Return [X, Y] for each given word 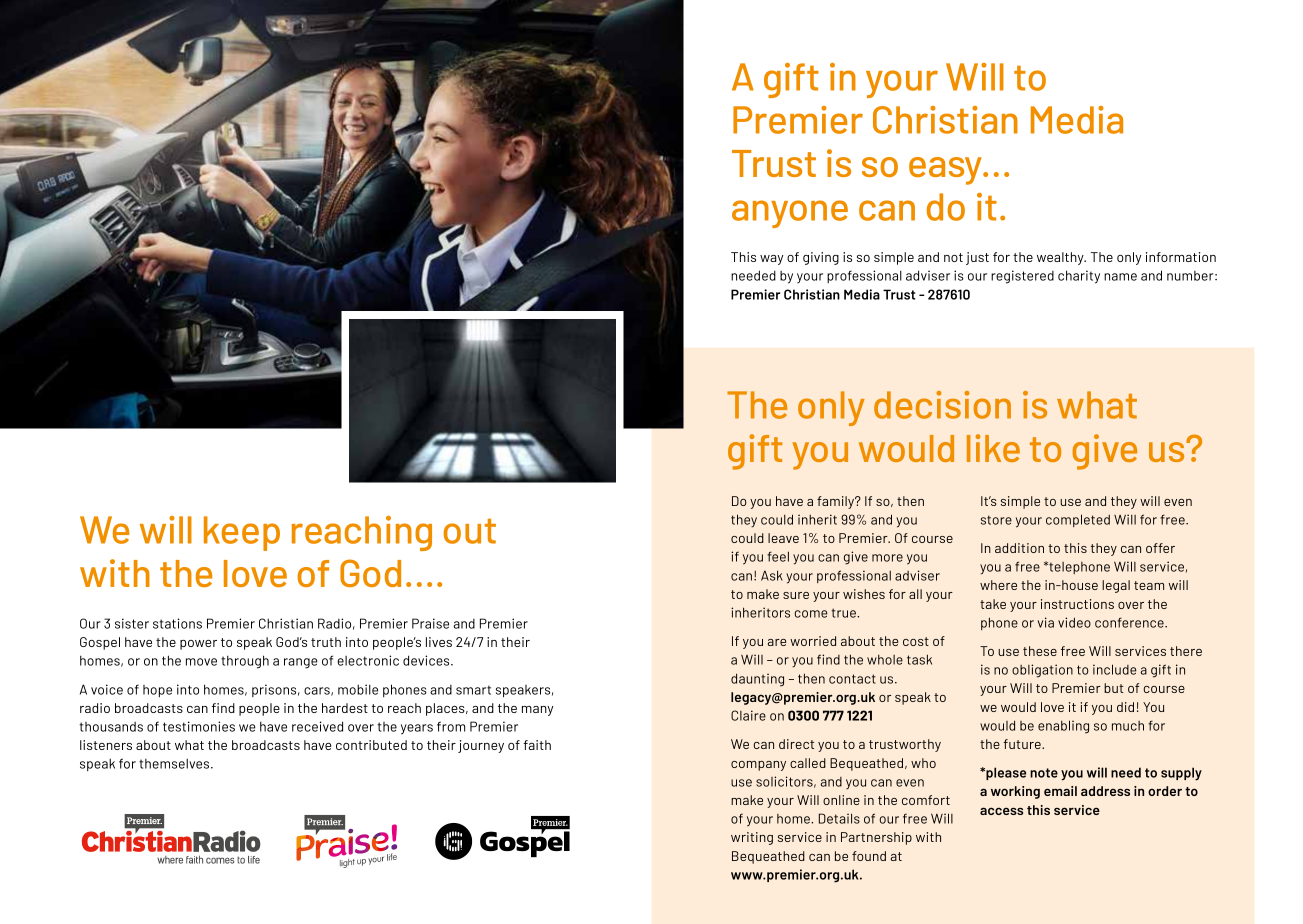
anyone [790, 214]
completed [1078, 520]
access [1001, 811]
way [772, 260]
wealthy [1061, 258]
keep [242, 533]
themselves [175, 763]
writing [752, 838]
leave [783, 538]
